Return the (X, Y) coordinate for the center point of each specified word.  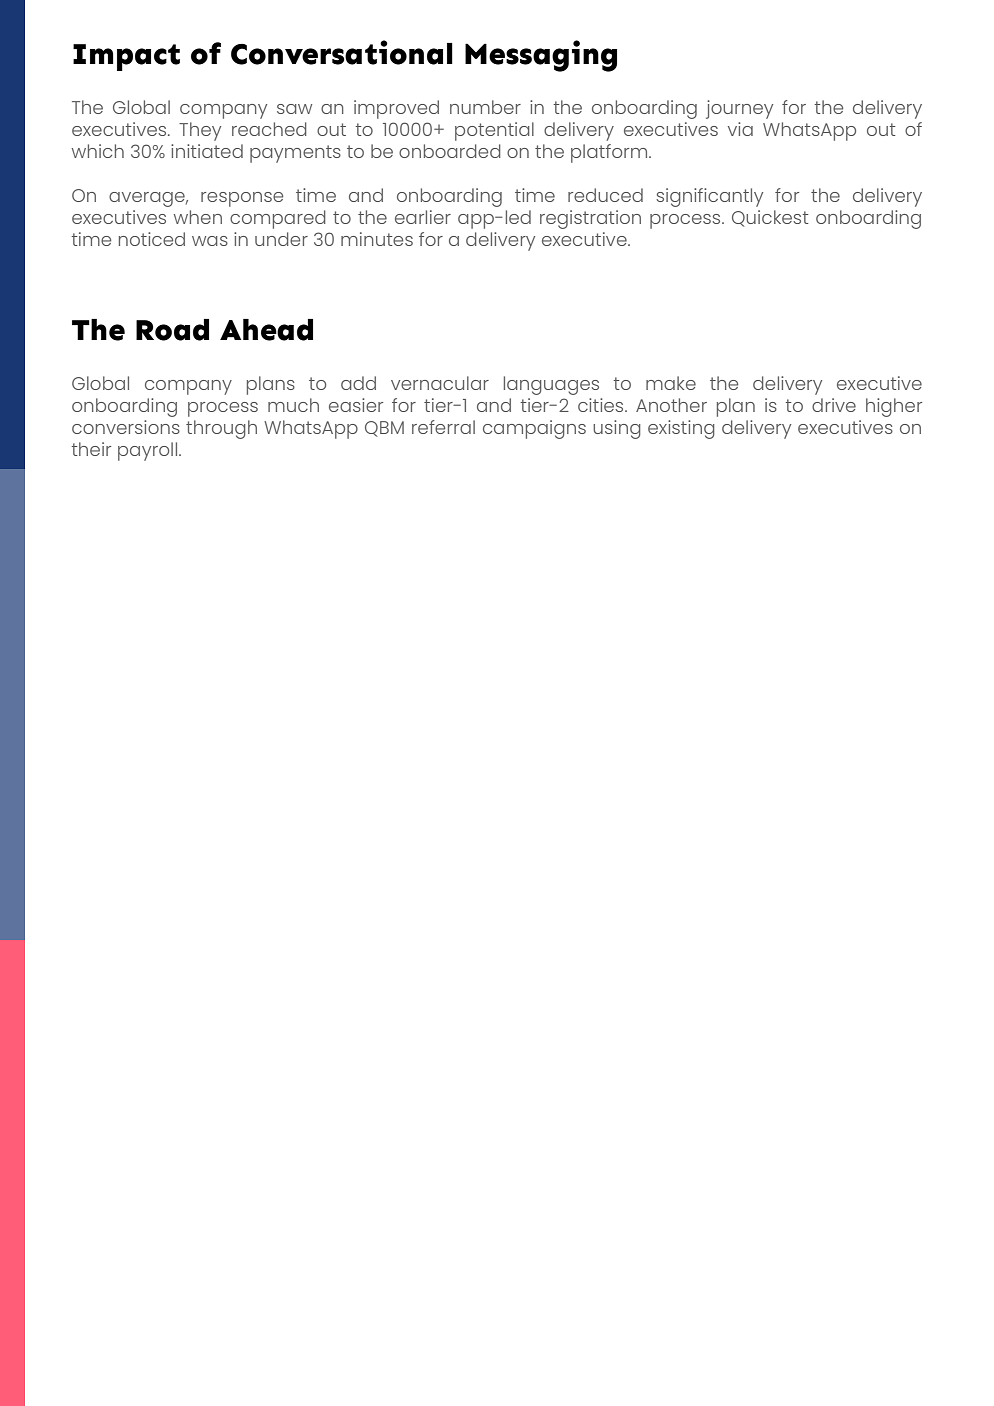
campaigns (534, 429)
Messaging (541, 56)
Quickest (770, 218)
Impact (126, 57)
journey (739, 109)
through (221, 429)
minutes (377, 239)
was (210, 241)
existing (681, 429)
